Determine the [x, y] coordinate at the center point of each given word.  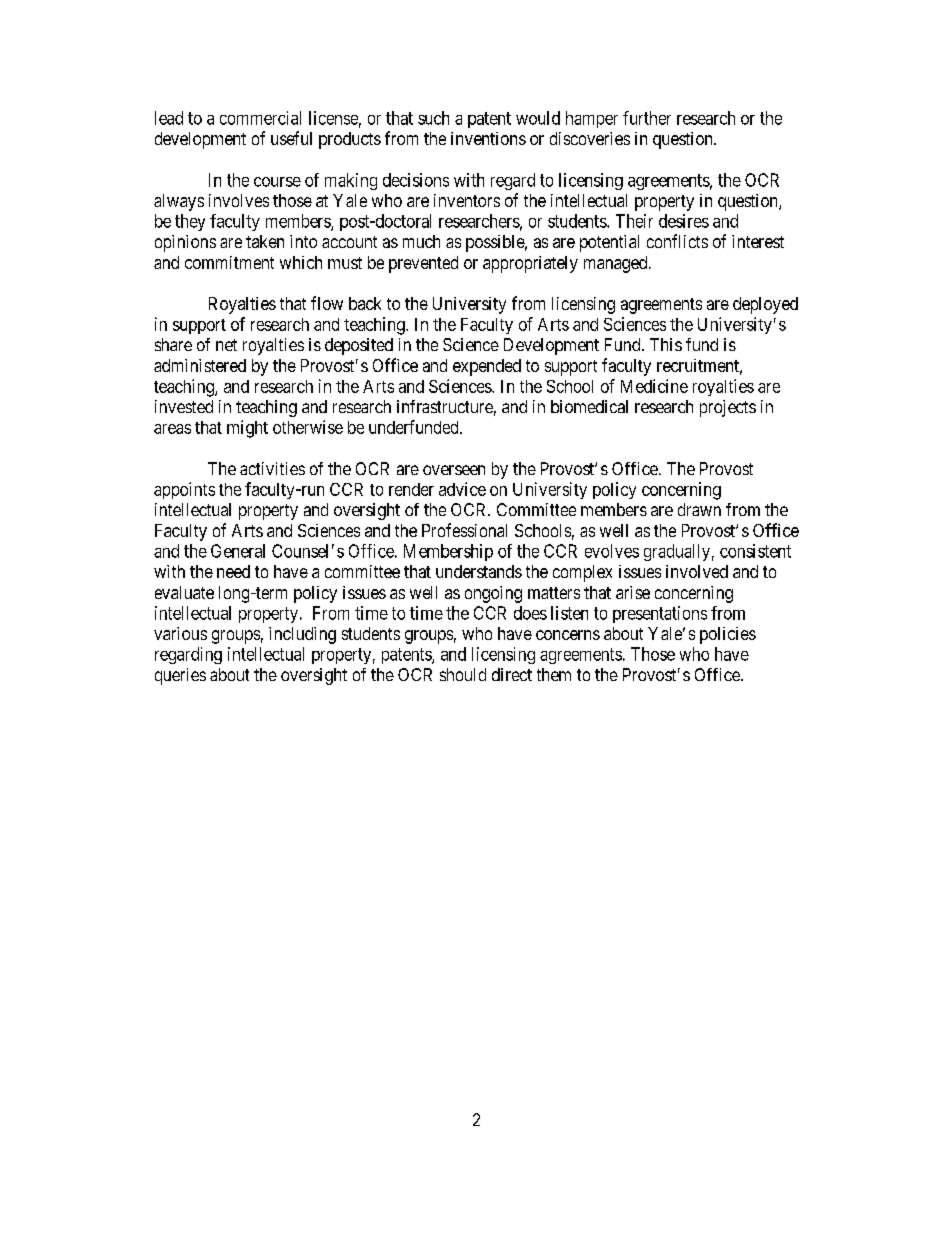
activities [272, 468]
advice [462, 489]
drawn [699, 509]
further [647, 118]
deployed [765, 305]
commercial [260, 118]
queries [180, 676]
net [226, 345]
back [365, 303]
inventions [488, 138]
